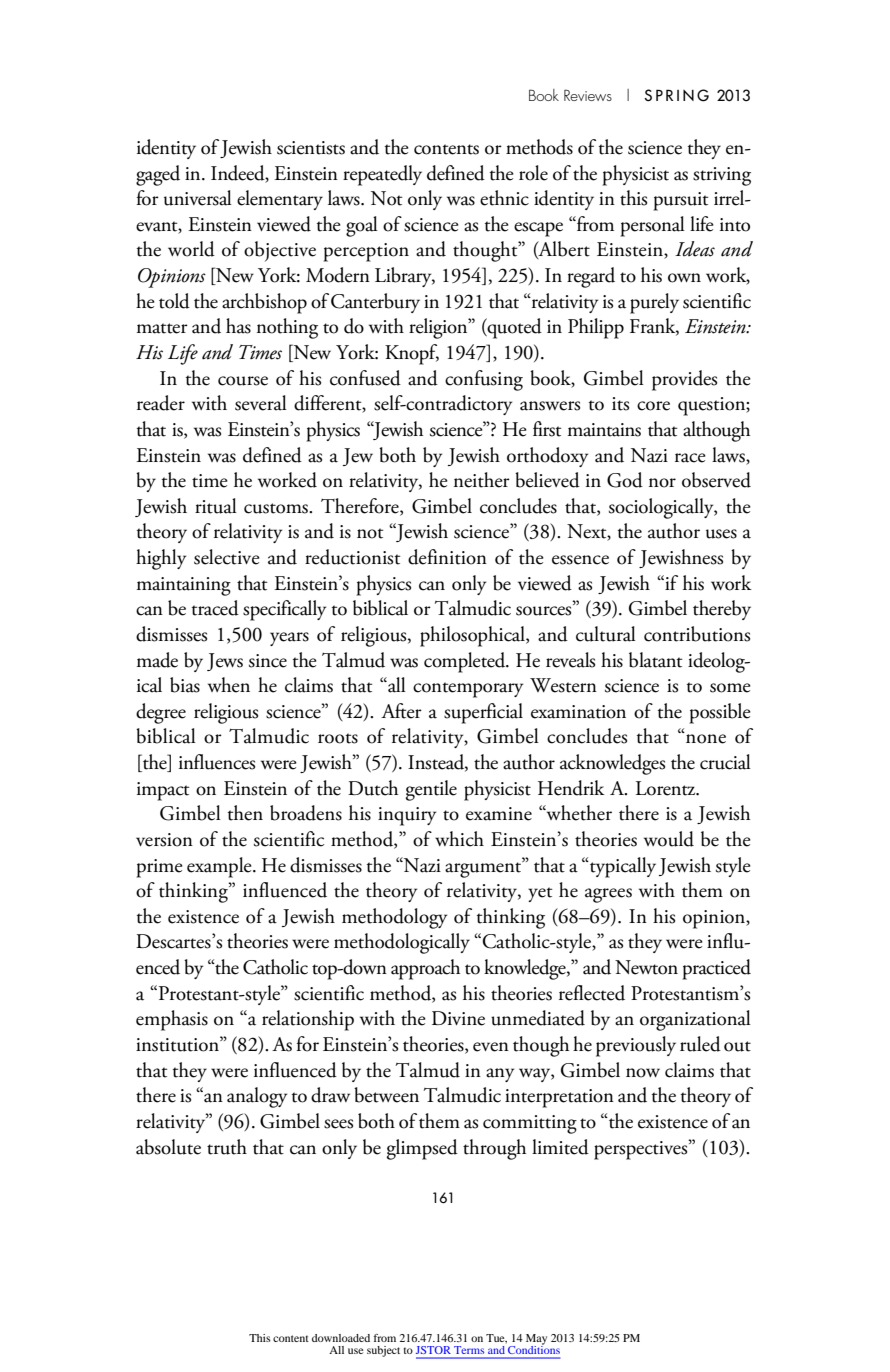  What do you see at coordinates (484, 380) in the screenshot?
I see `confusing` at bounding box center [484, 380].
